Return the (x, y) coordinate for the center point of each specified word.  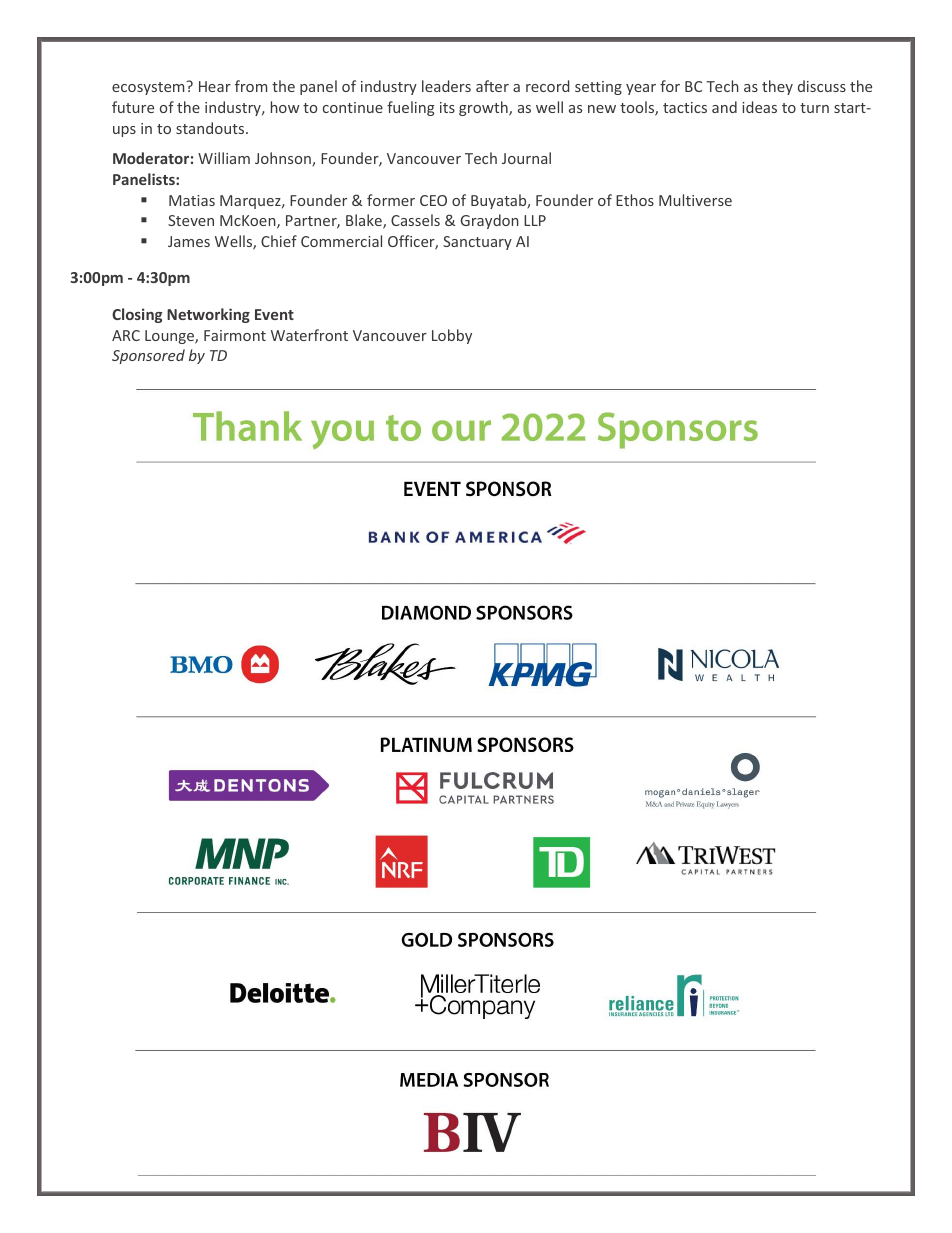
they (777, 87)
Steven (191, 220)
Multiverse (695, 200)
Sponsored (148, 356)
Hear (215, 86)
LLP (535, 220)
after (492, 86)
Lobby (452, 336)
